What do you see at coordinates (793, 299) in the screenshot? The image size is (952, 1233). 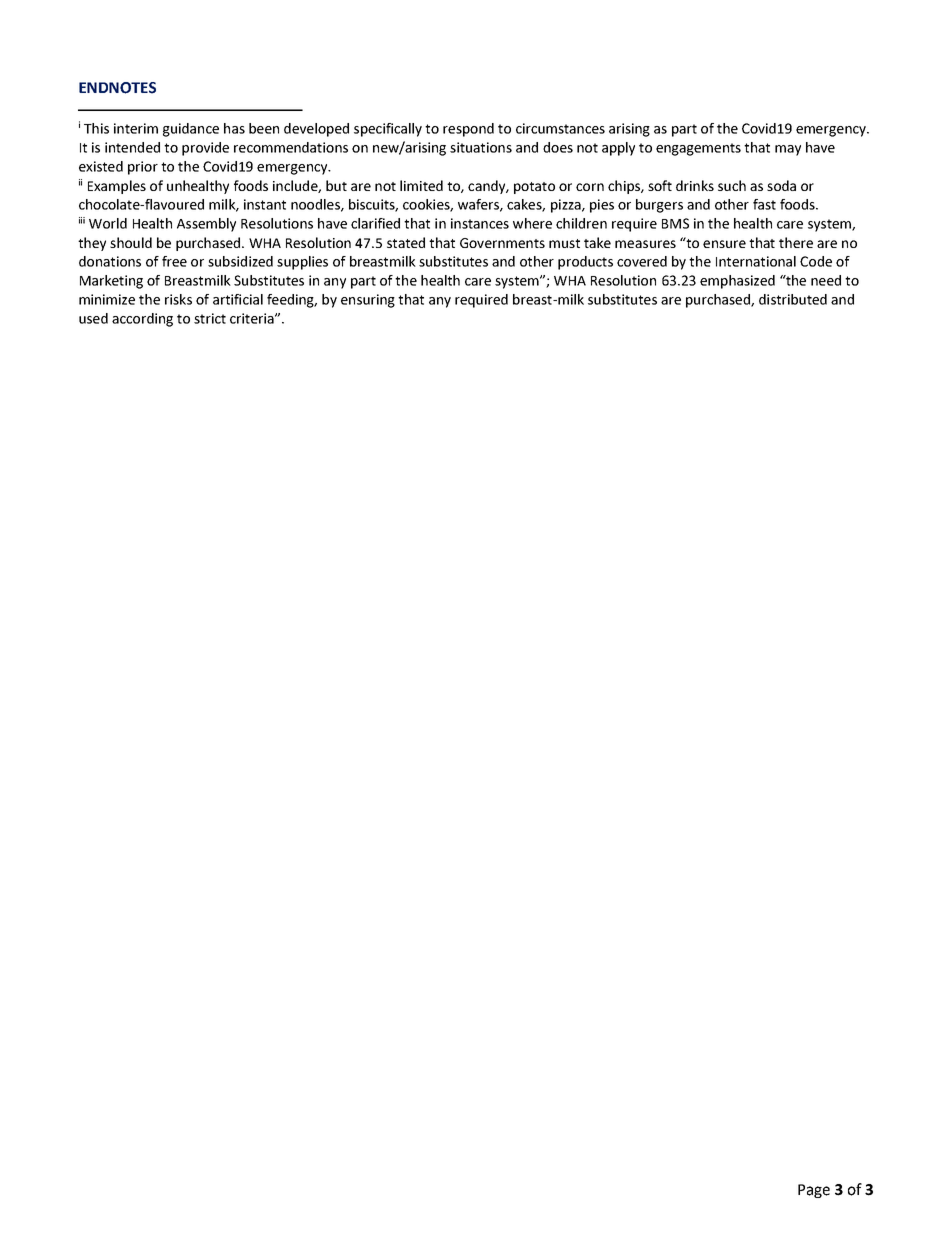 I see `distributed` at bounding box center [793, 299].
